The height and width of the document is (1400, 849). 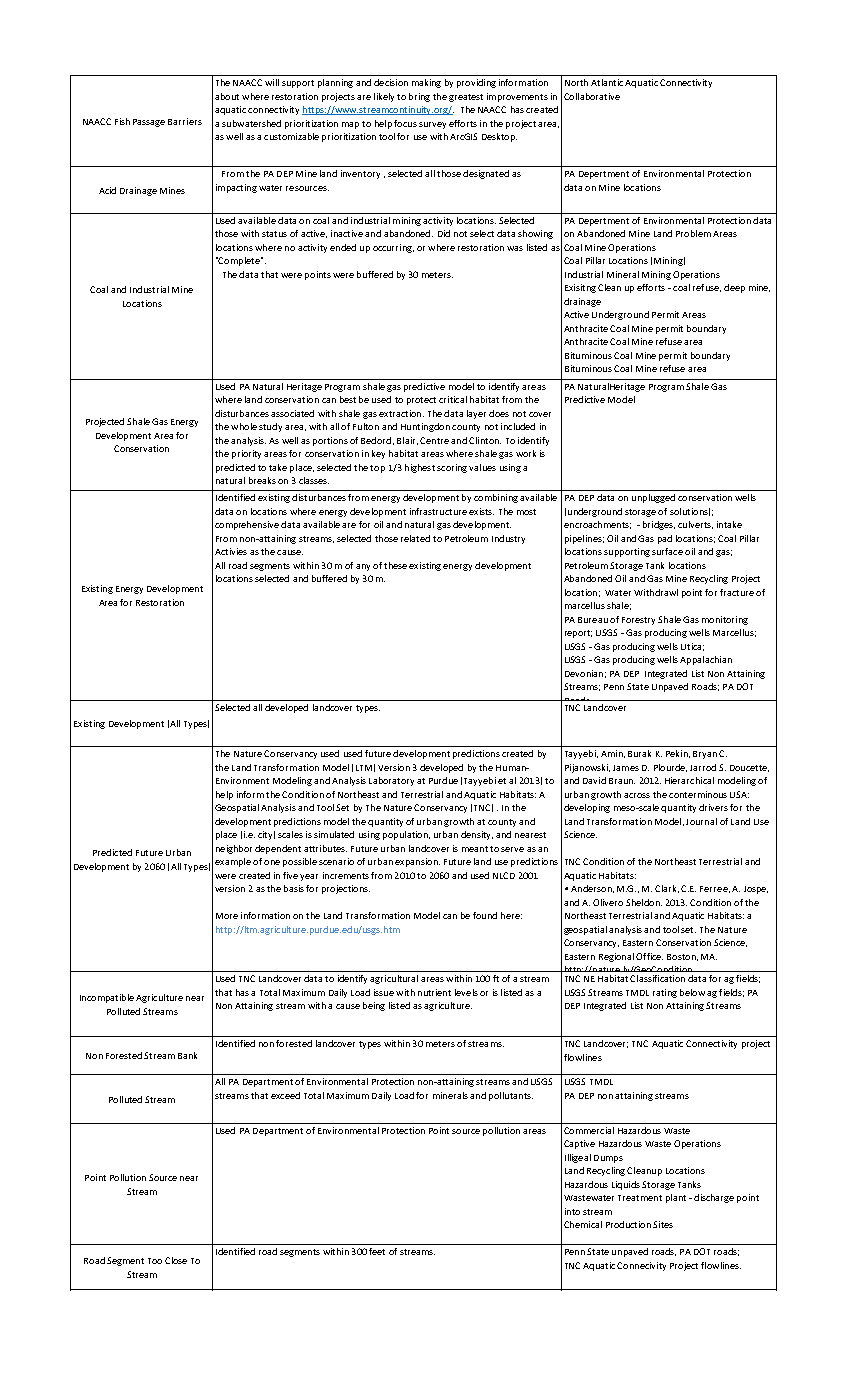 What do you see at coordinates (185, 121) in the document?
I see `Barriers` at bounding box center [185, 121].
